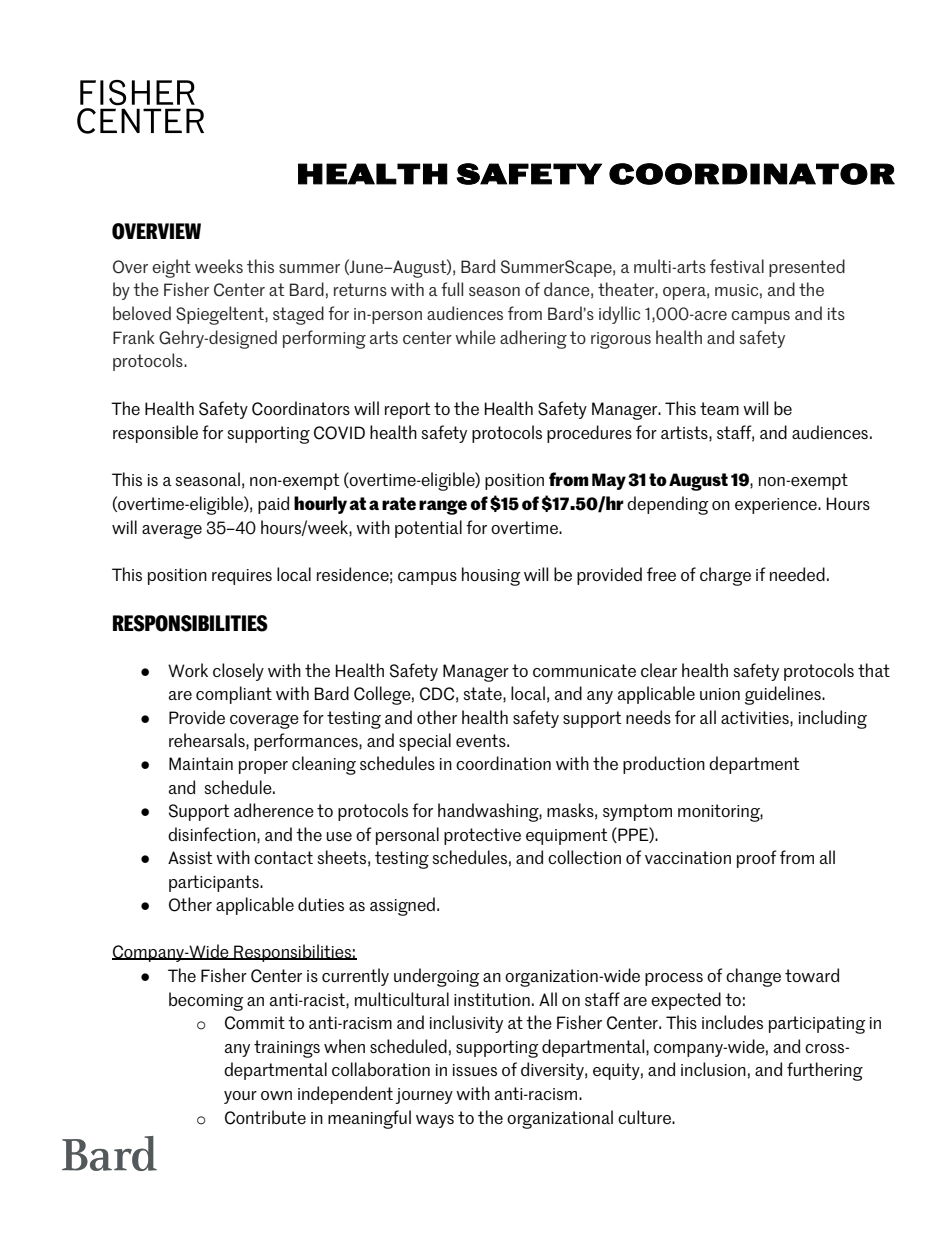 Image resolution: width=952 pixels, height=1233 pixels. What do you see at coordinates (825, 1071) in the image?
I see `furthering` at bounding box center [825, 1071].
